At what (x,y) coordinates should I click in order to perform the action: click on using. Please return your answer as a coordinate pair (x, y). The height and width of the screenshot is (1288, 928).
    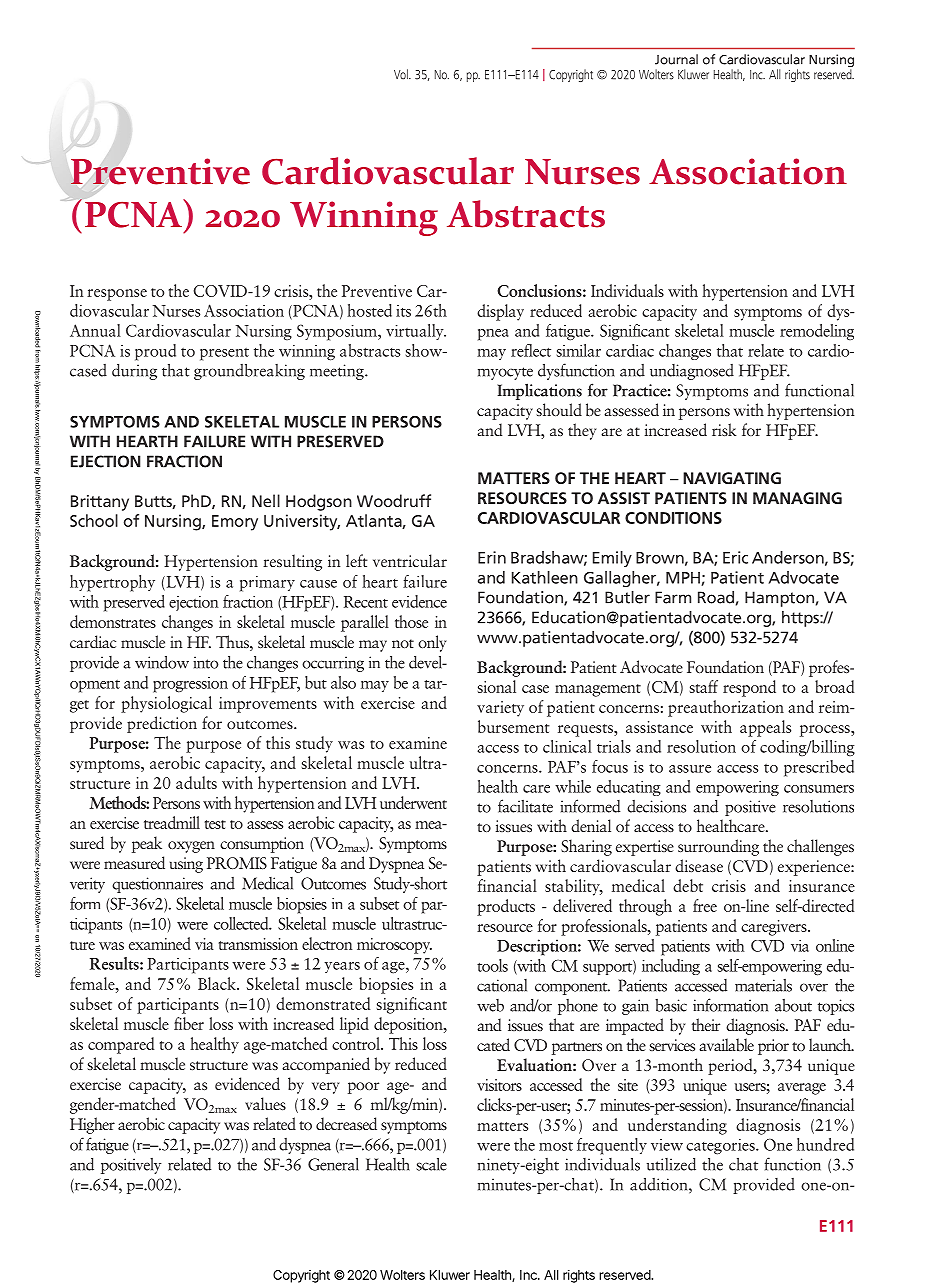
    Looking at the image, I should click on (186, 865).
